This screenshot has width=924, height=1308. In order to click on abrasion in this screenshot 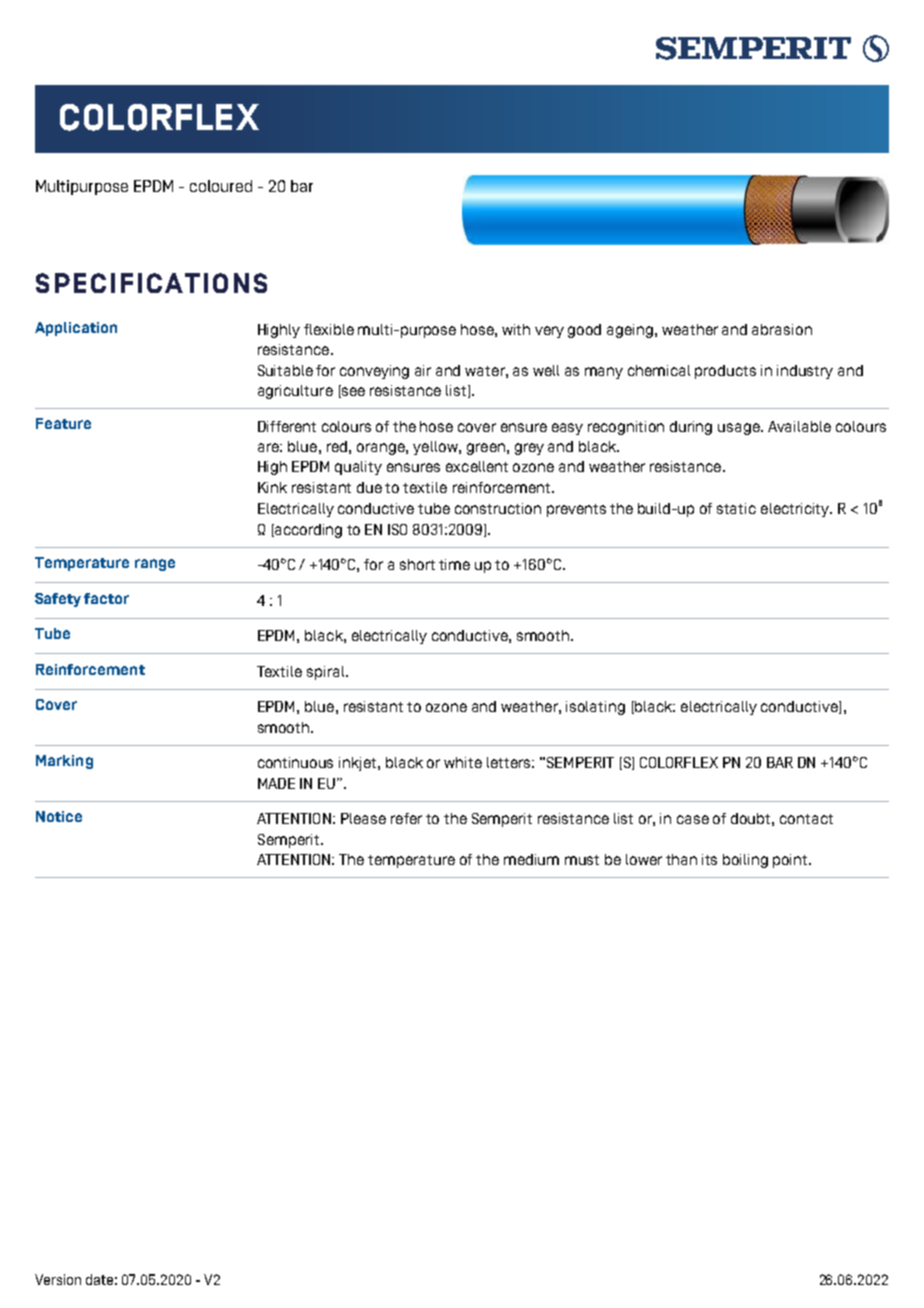, I will do `click(782, 329)`.
